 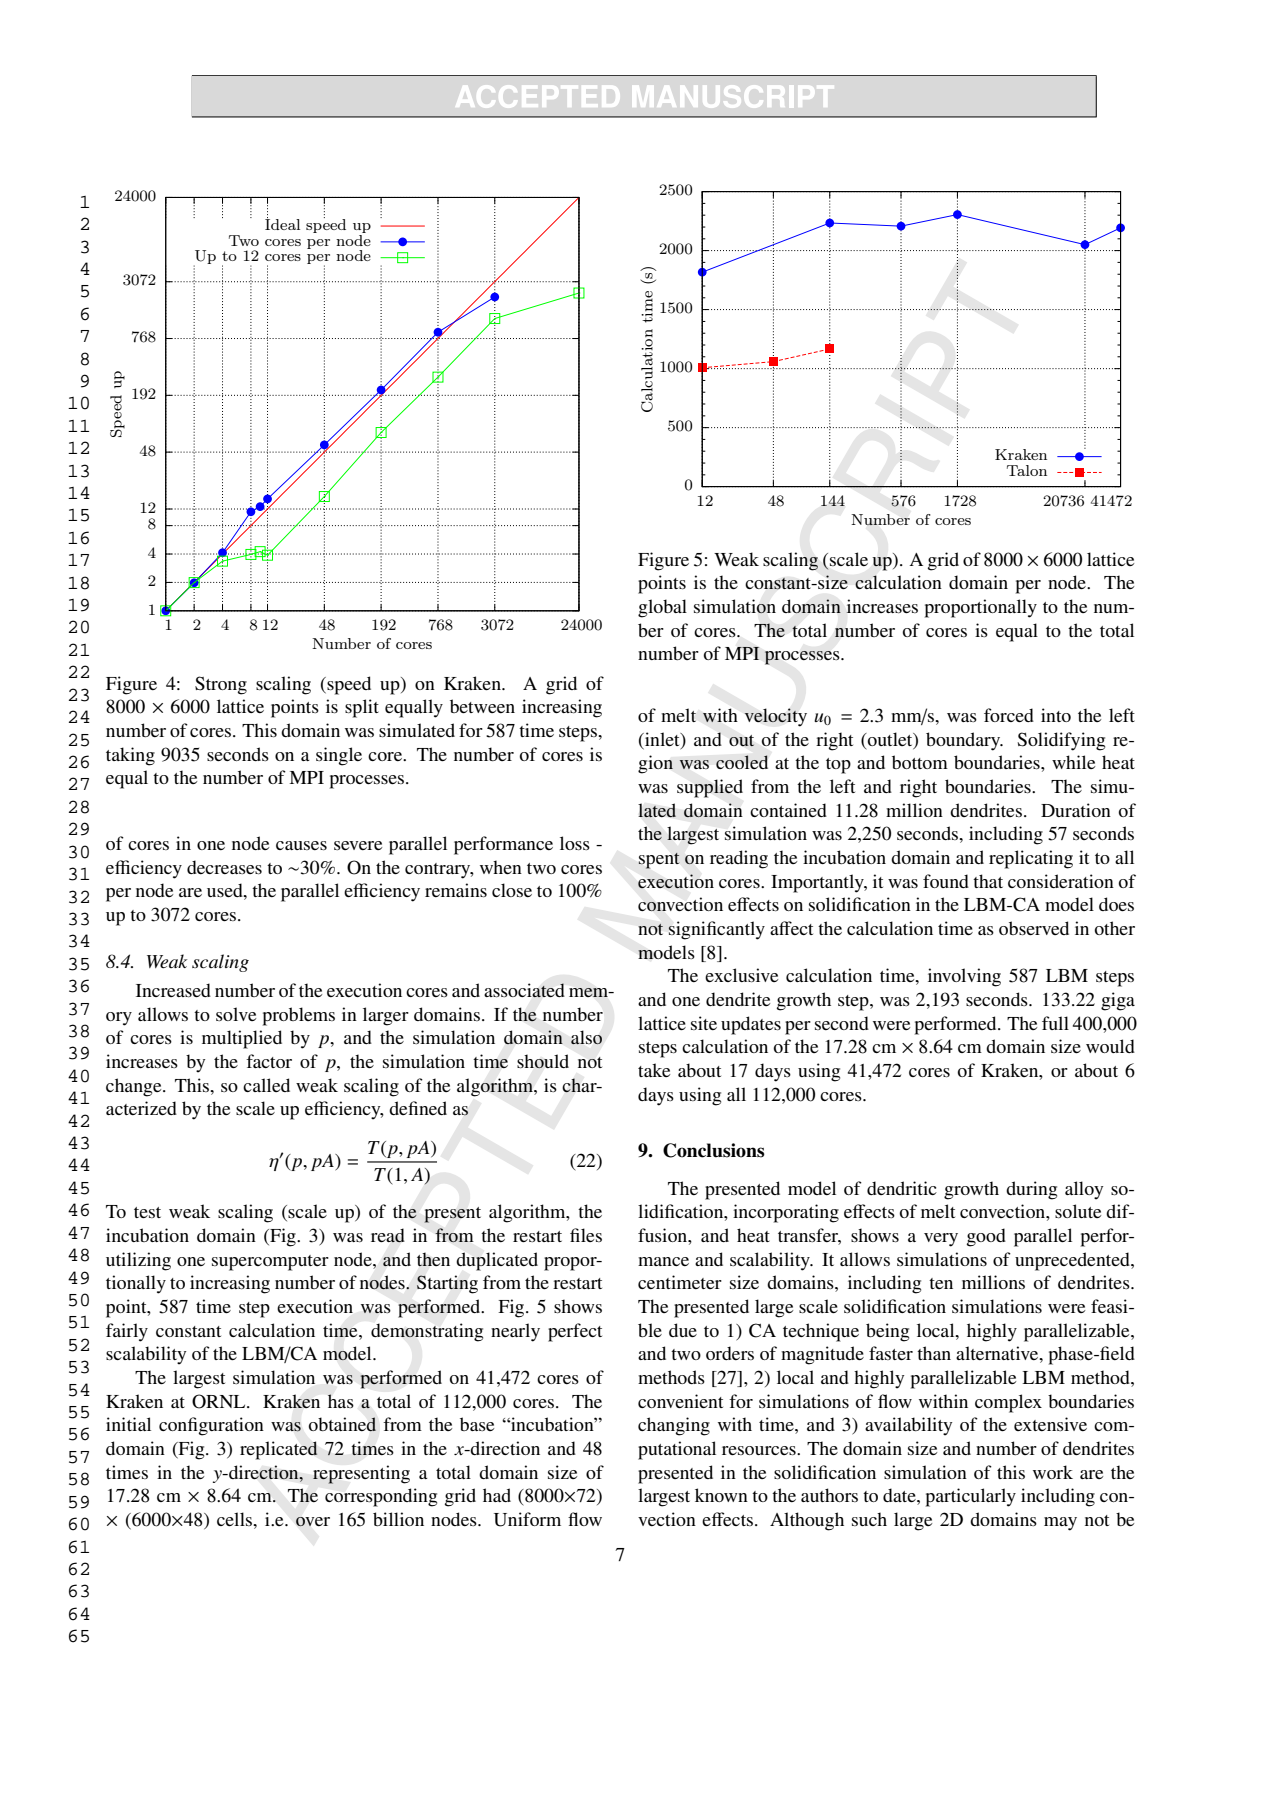 What do you see at coordinates (986, 1237) in the page?
I see `good` at bounding box center [986, 1237].
